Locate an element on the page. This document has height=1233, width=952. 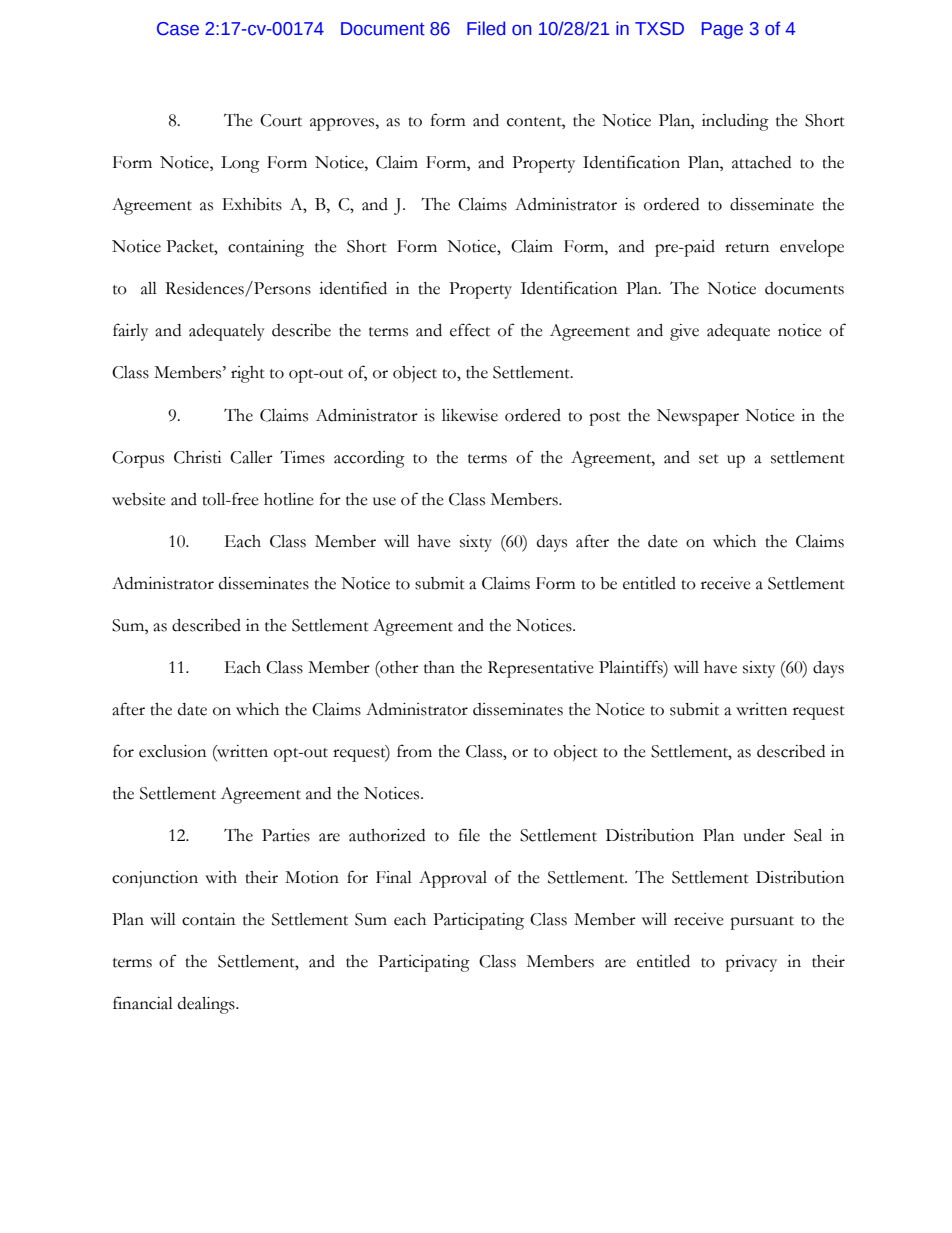
exclusion is located at coordinates (172, 751).
